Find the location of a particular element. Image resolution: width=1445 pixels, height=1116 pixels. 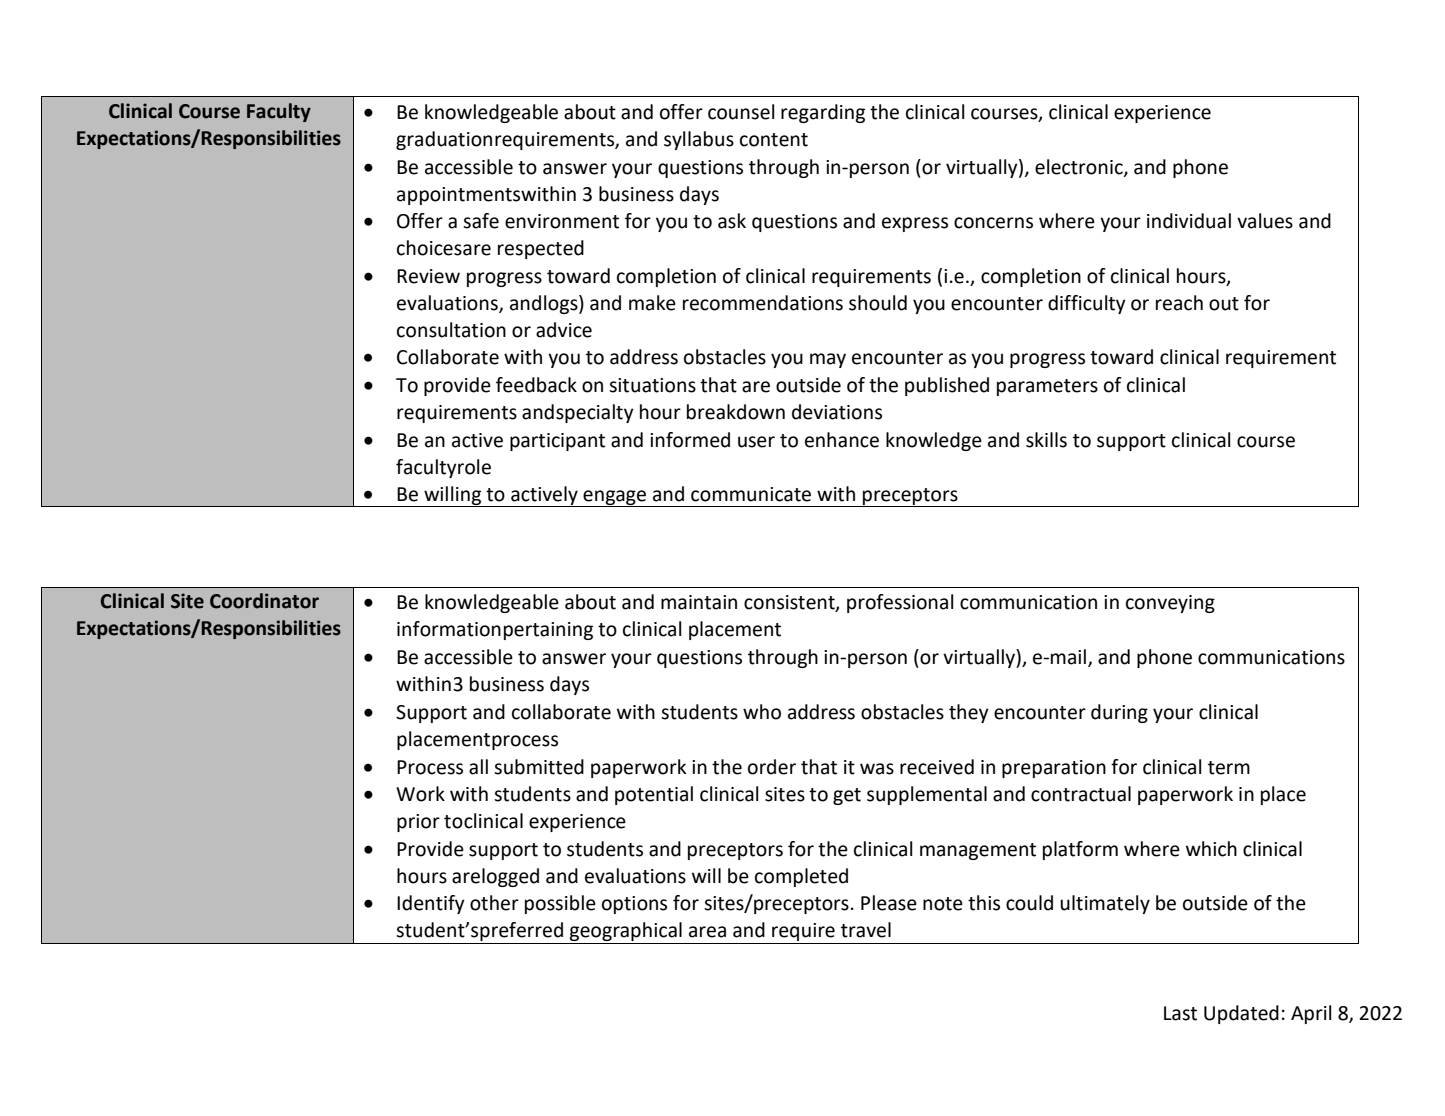

electronic is located at coordinates (1080, 168).
